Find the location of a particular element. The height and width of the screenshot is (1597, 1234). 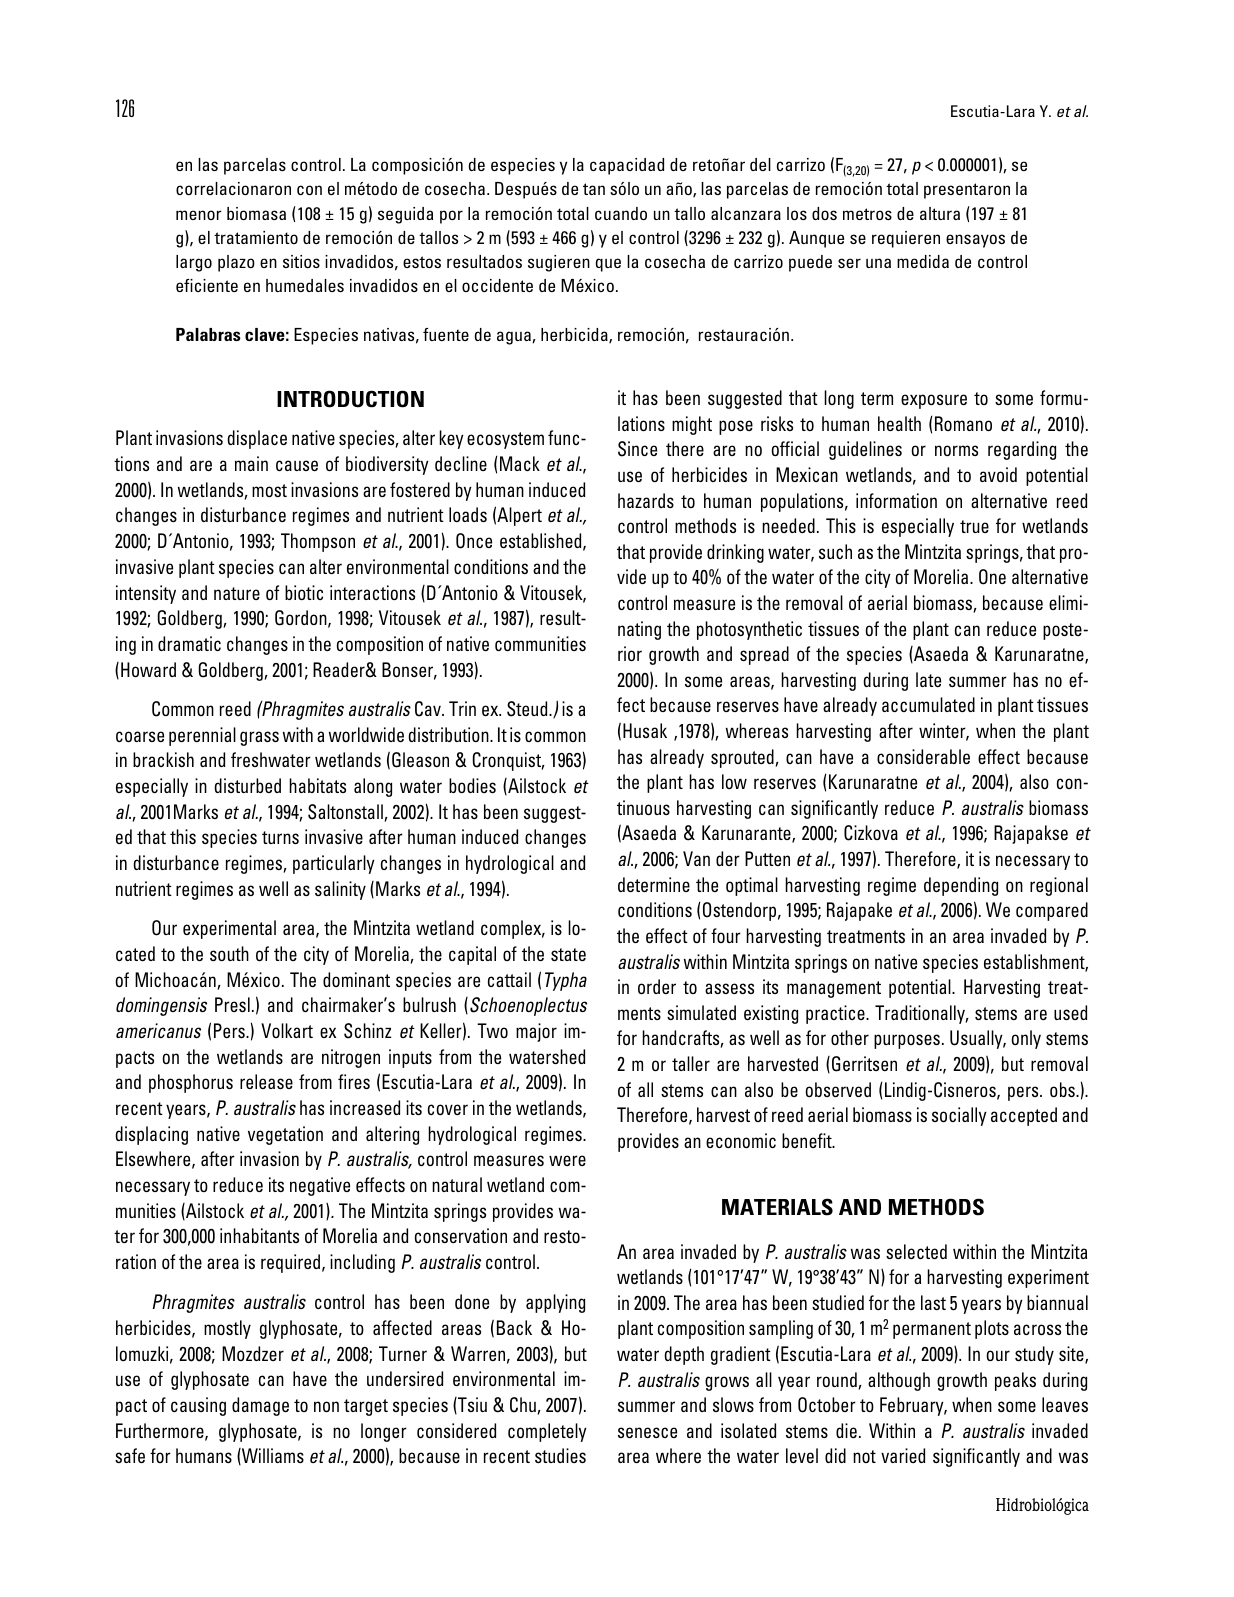

damage is located at coordinates (260, 1406).
